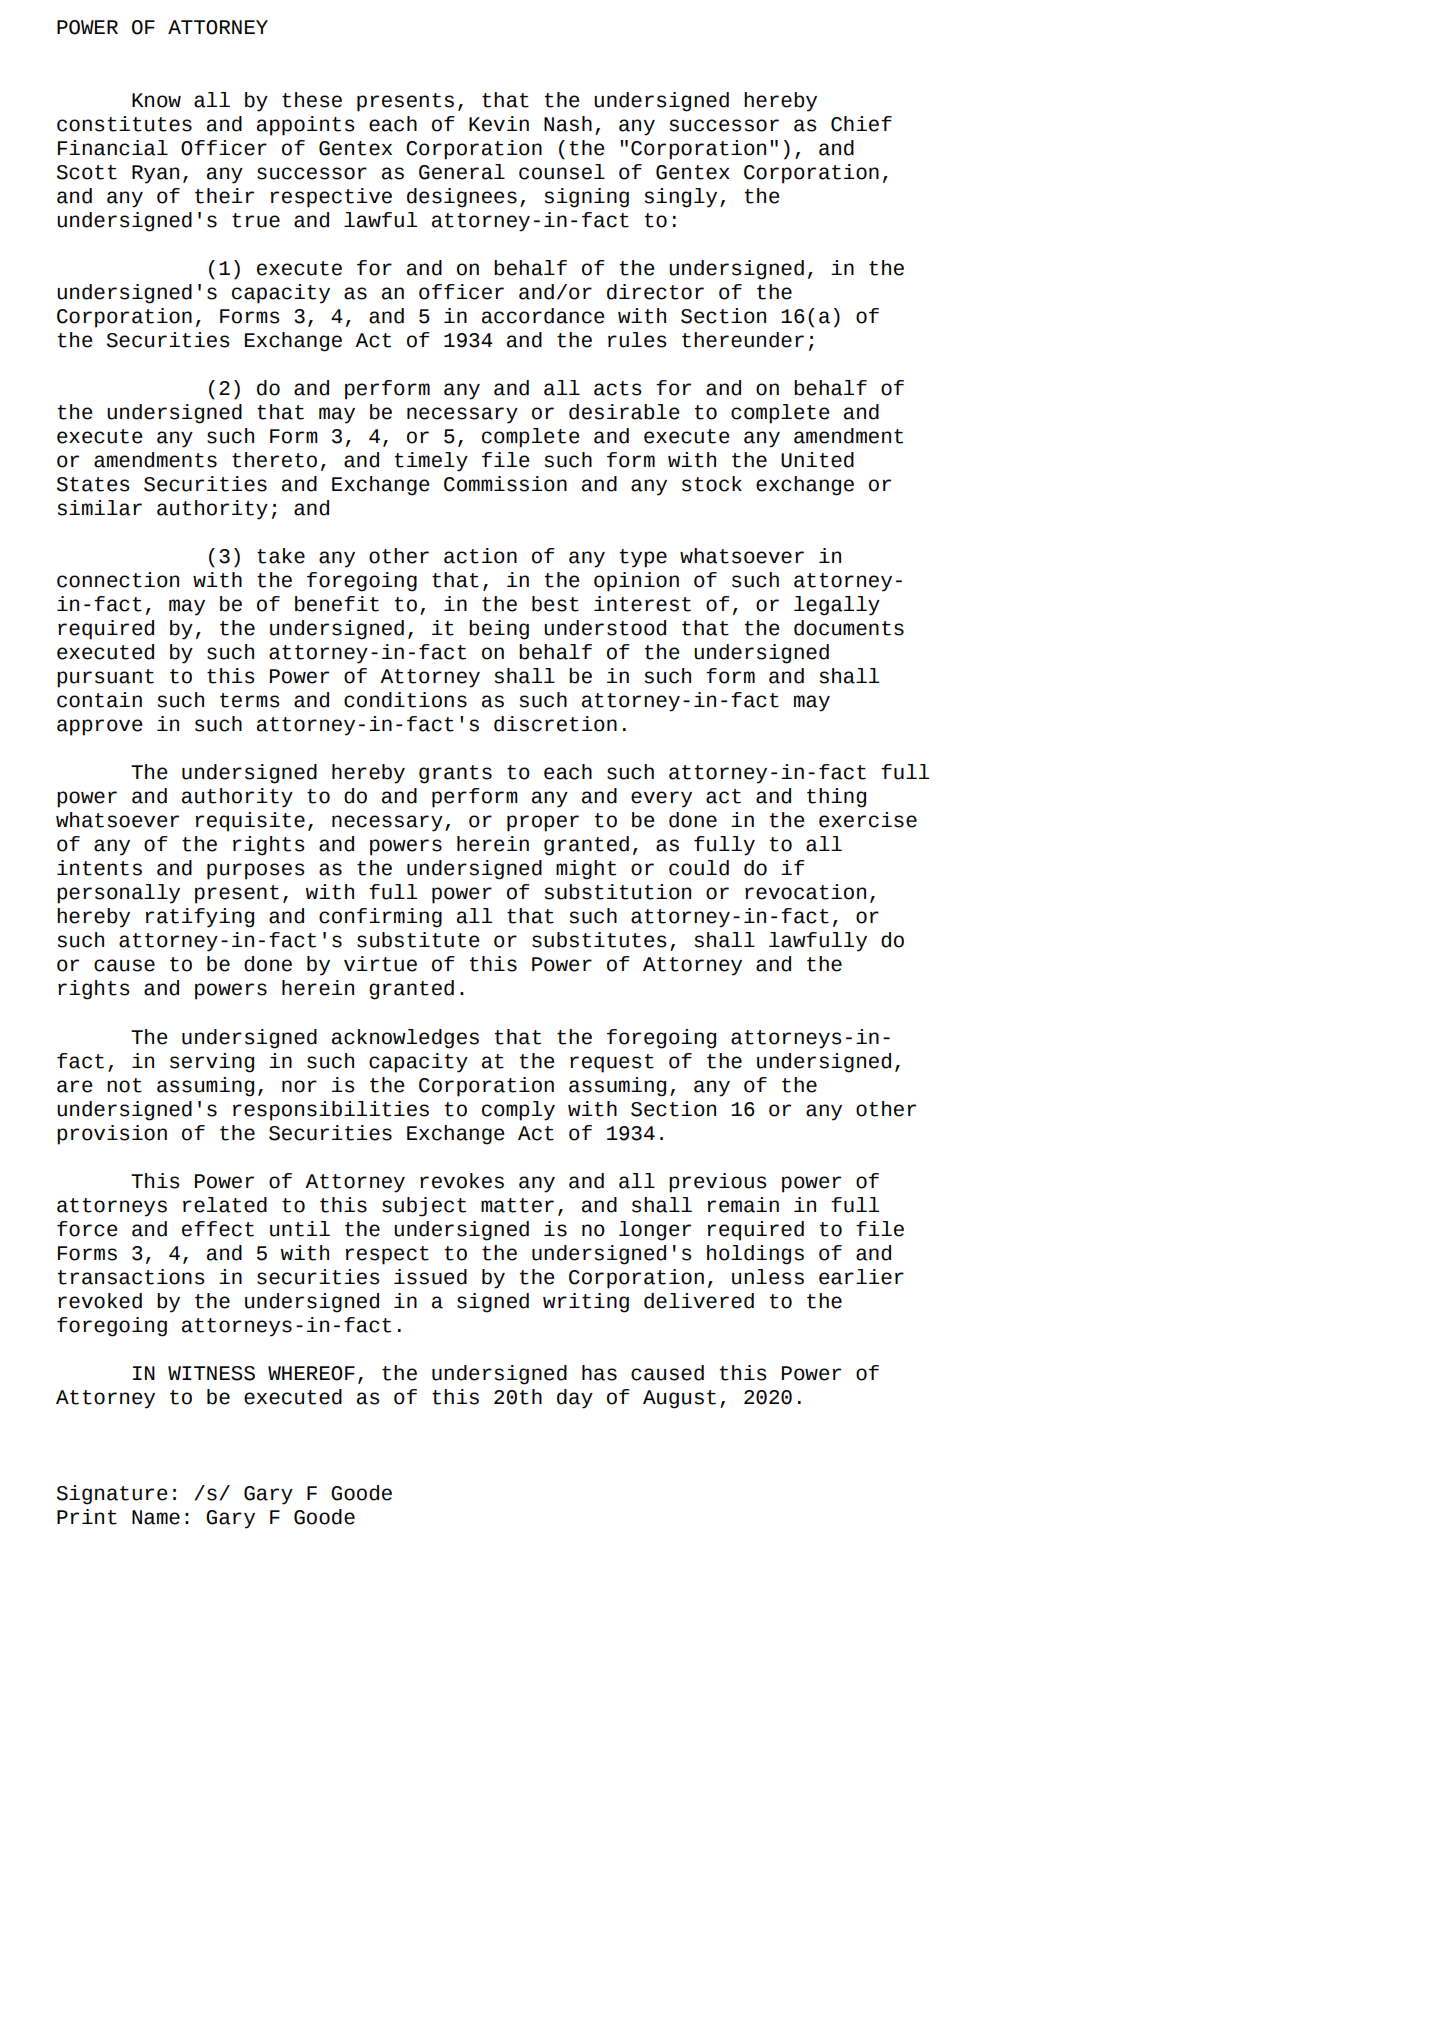 Image resolution: width=1430 pixels, height=2024 pixels. Describe the element at coordinates (861, 124) in the image. I see `Chief` at that location.
